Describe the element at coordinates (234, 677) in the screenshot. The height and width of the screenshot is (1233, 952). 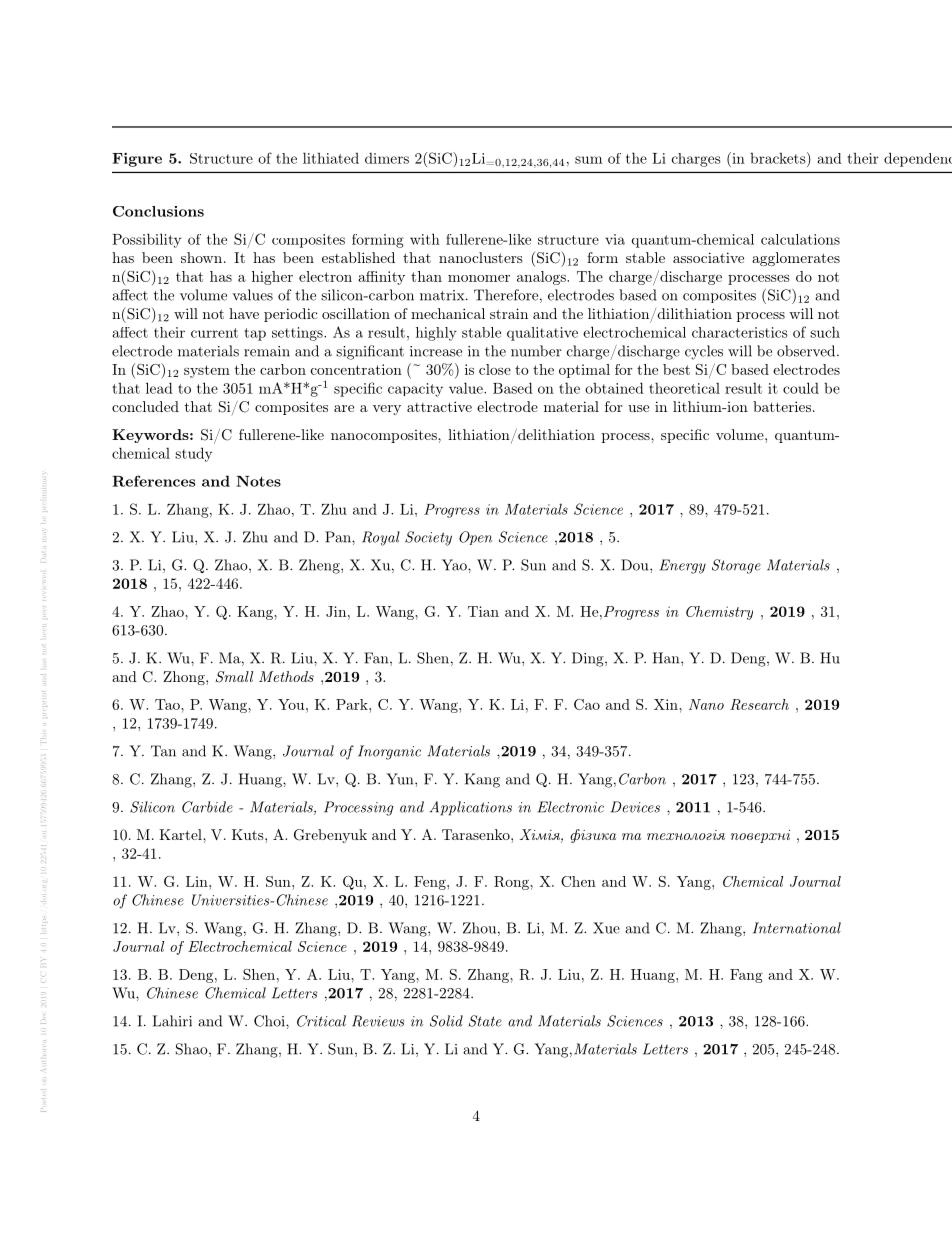
I see `Small` at that location.
